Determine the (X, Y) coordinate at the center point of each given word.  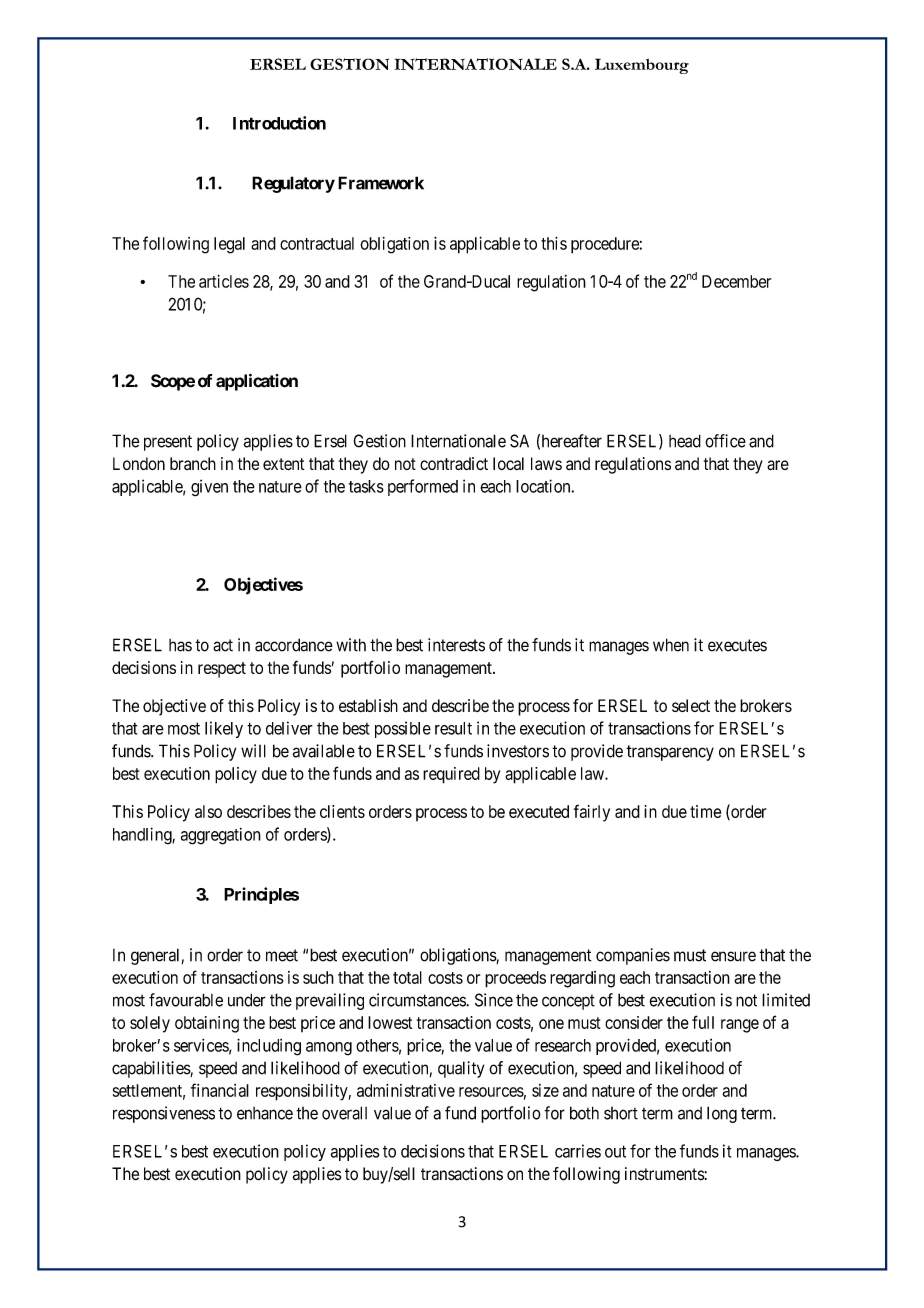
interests (456, 645)
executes (737, 645)
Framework (381, 183)
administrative (406, 1090)
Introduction (279, 123)
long (722, 1114)
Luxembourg (642, 66)
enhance (265, 1113)
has (180, 645)
